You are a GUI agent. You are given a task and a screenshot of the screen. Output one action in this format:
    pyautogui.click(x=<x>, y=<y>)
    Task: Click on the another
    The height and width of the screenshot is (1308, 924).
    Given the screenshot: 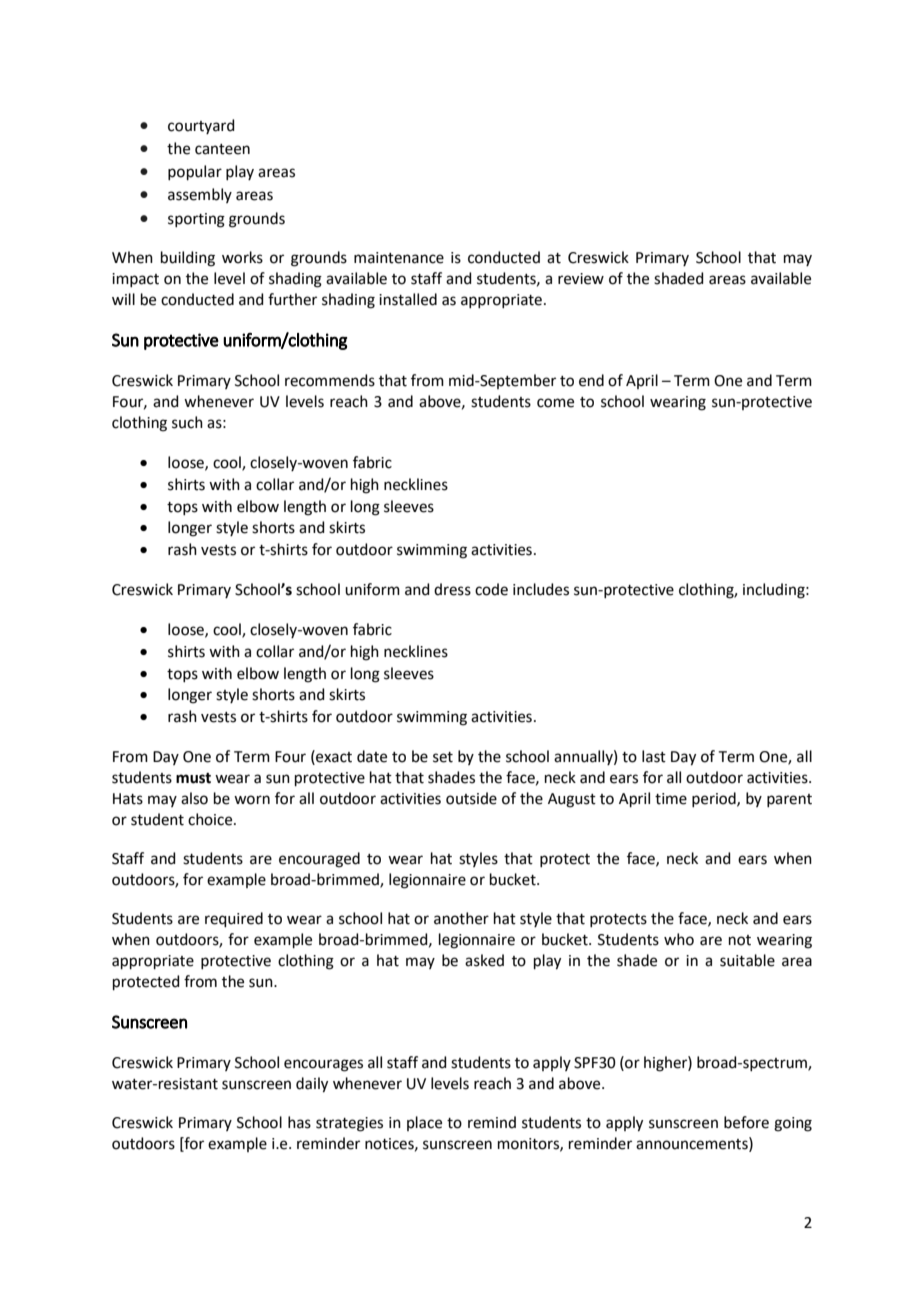 What is the action you would take?
    pyautogui.click(x=461, y=918)
